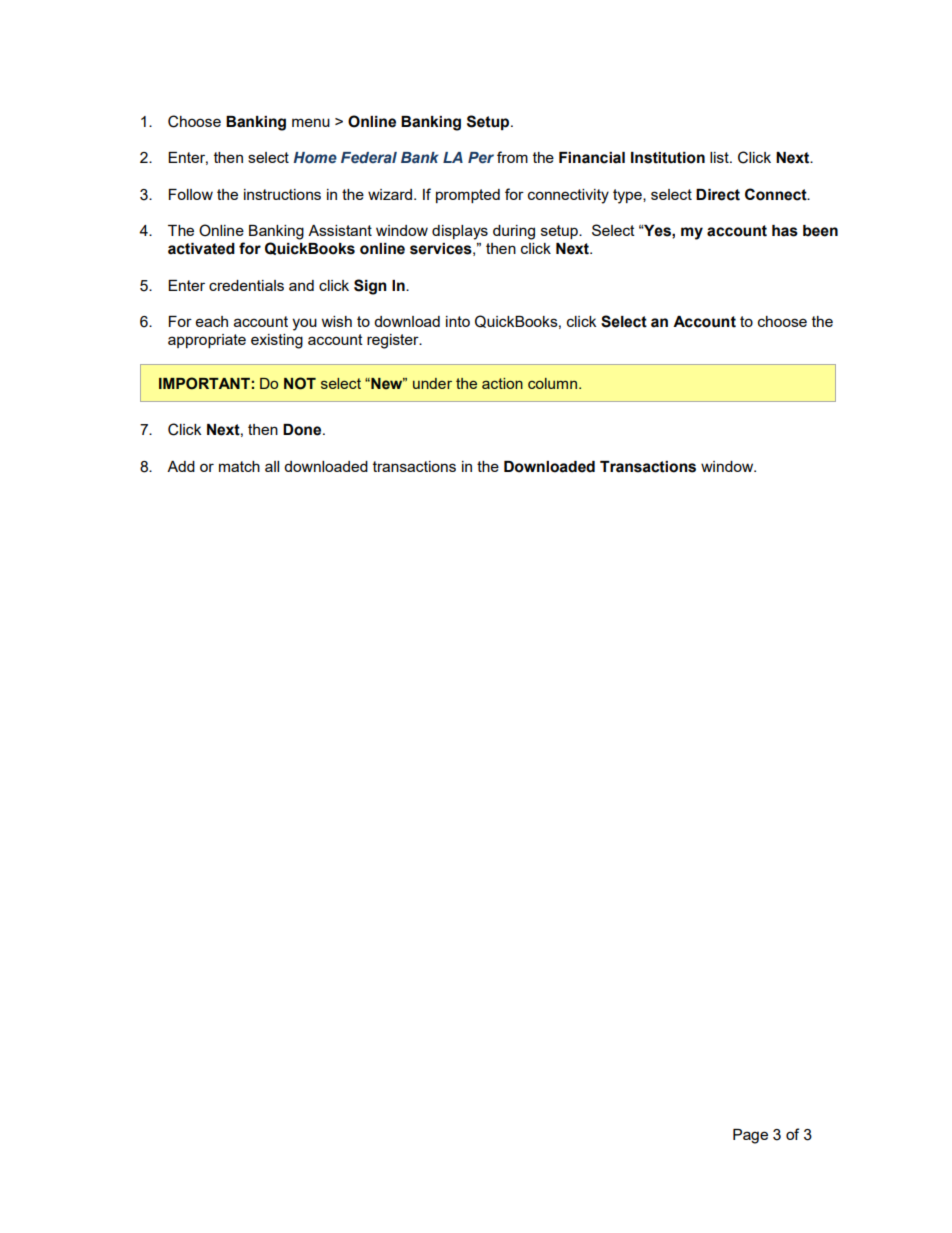 The width and height of the screenshot is (952, 1233). I want to click on Home, so click(315, 157).
